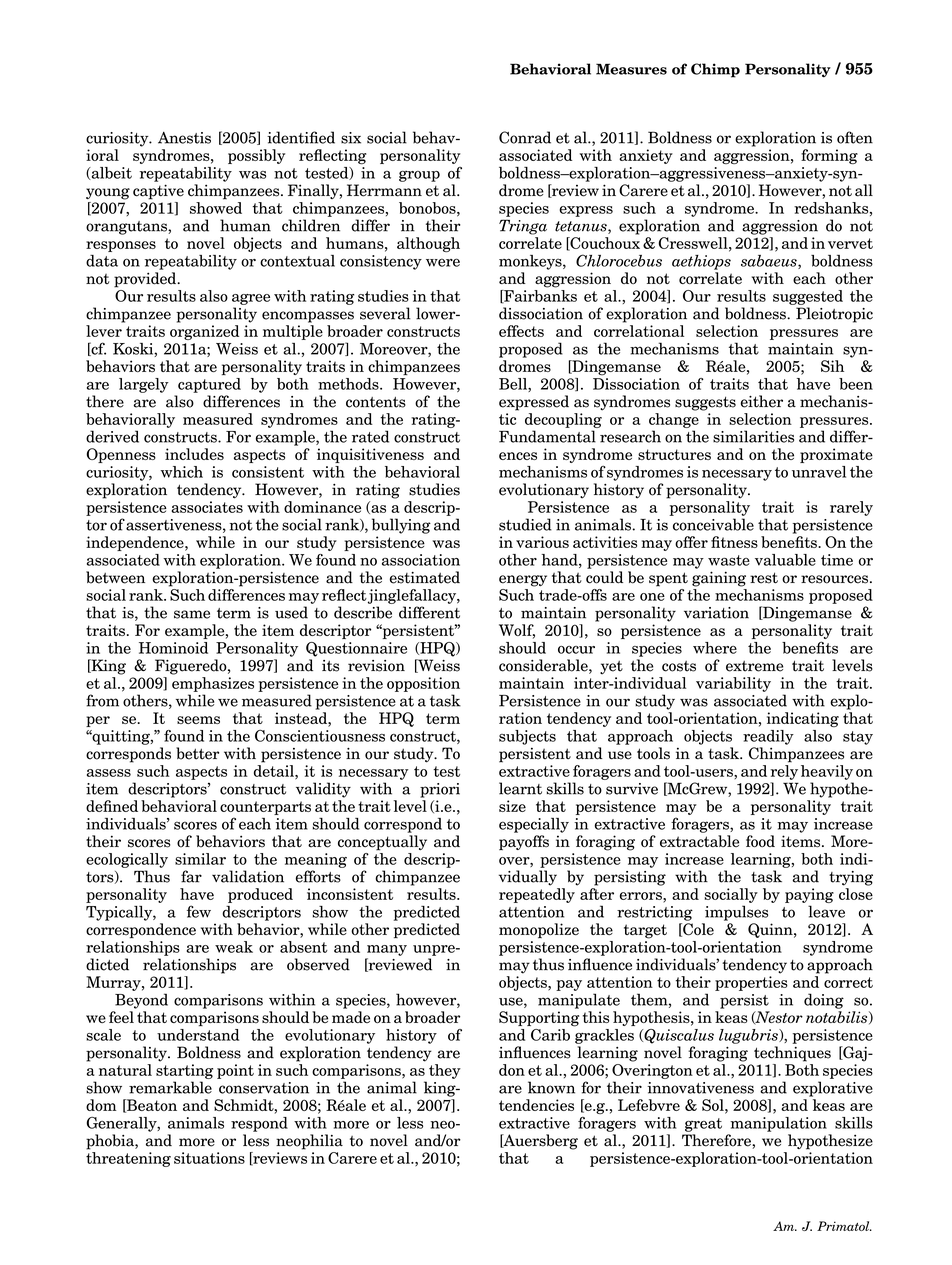 This image has height=1265, width=952. Describe the element at coordinates (537, 895) in the image. I see `repeatedly` at that location.
